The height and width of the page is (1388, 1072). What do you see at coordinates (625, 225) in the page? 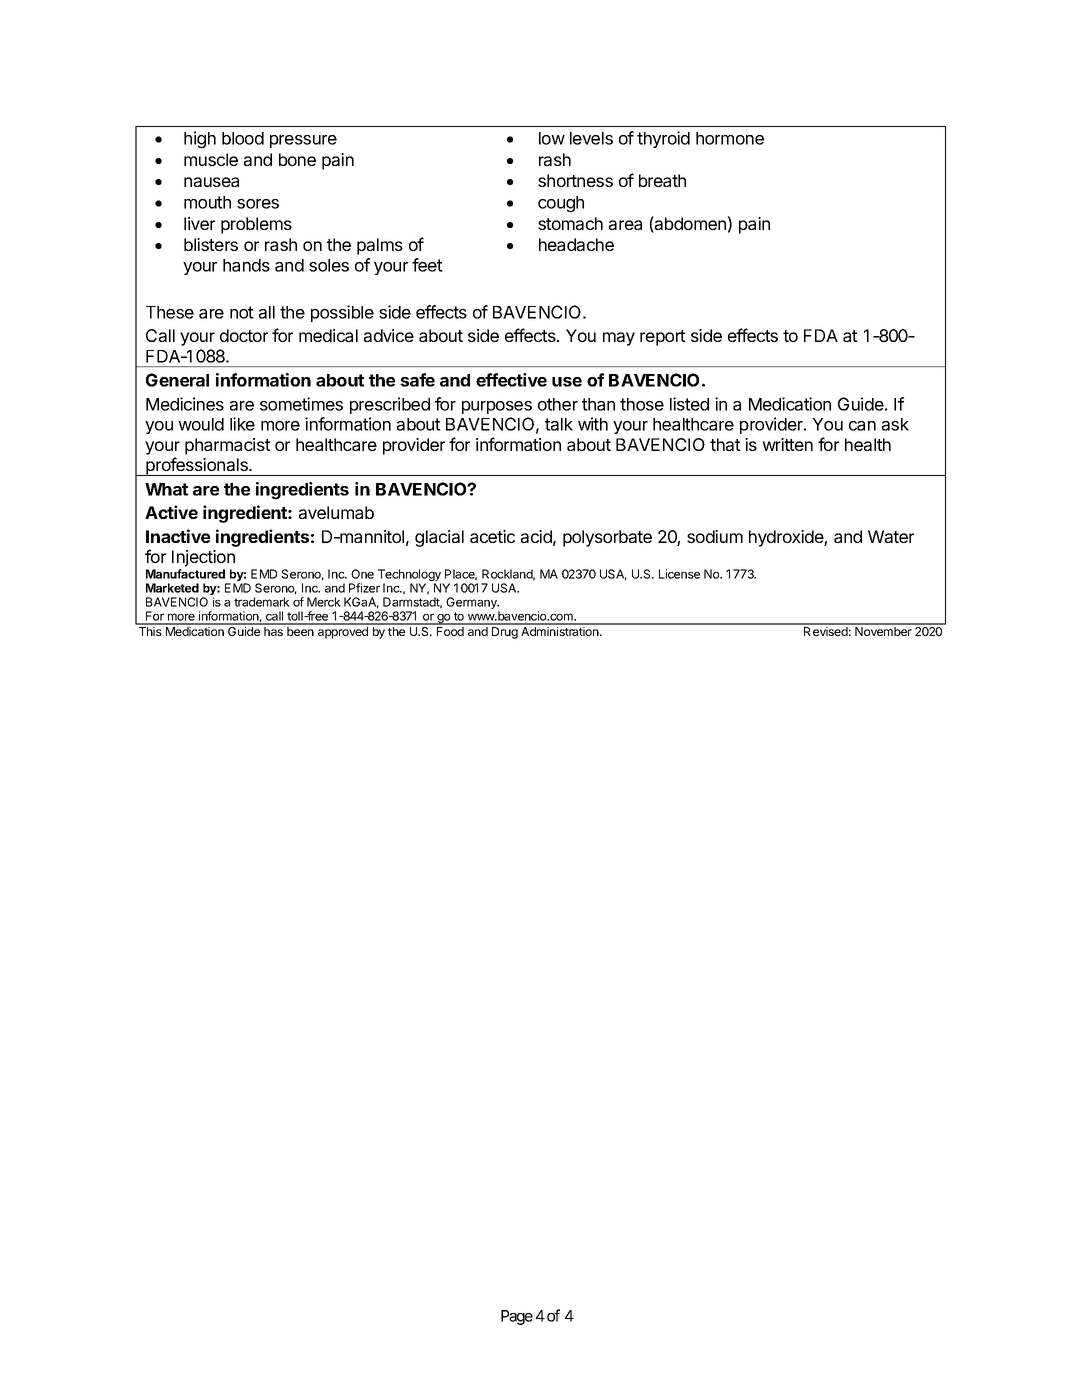
I see `area` at bounding box center [625, 225].
